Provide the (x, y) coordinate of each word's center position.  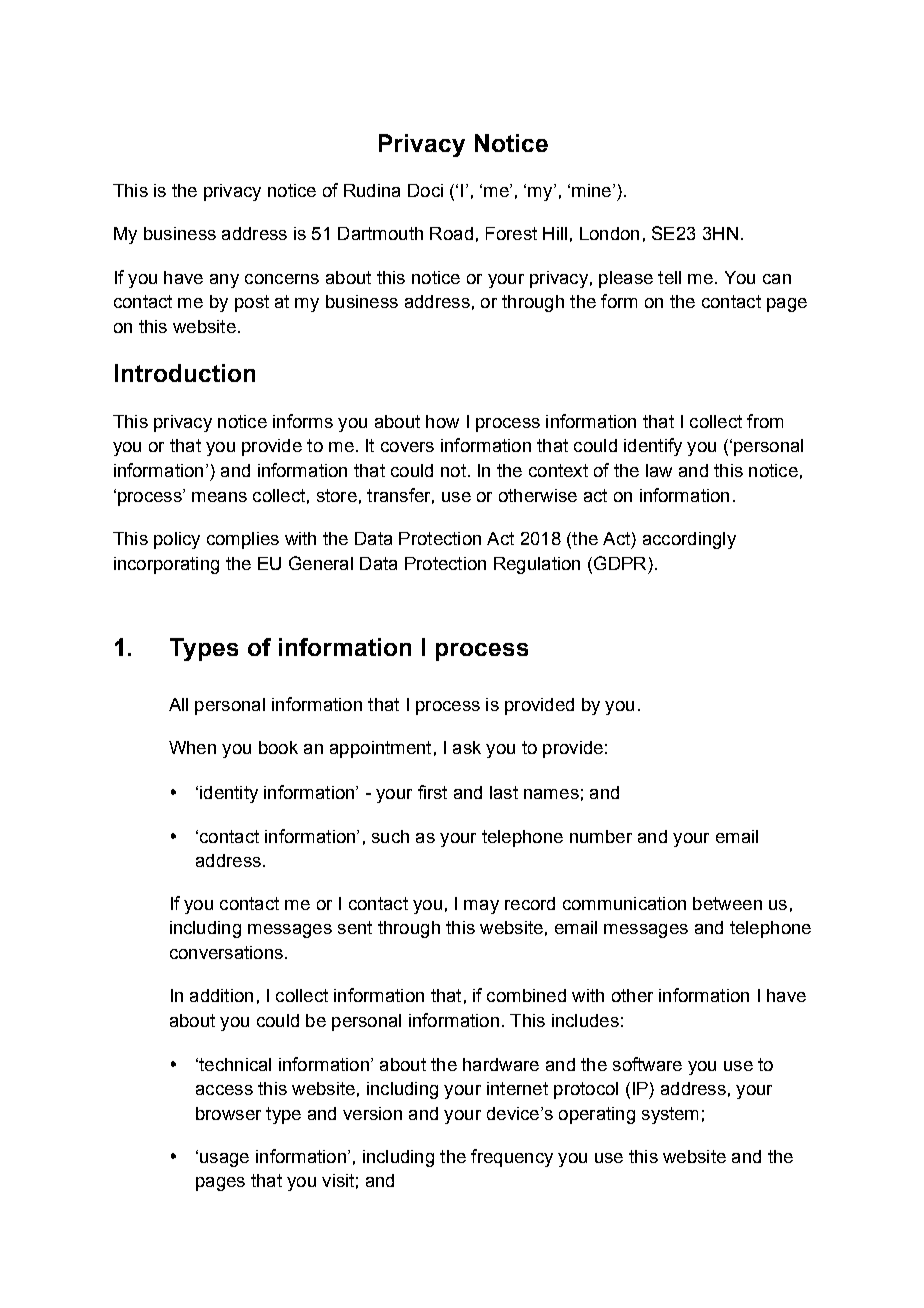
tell (669, 277)
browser (228, 1113)
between (727, 903)
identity (229, 794)
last (504, 792)
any (224, 281)
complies (243, 540)
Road (451, 233)
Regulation (537, 565)
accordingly (689, 540)
